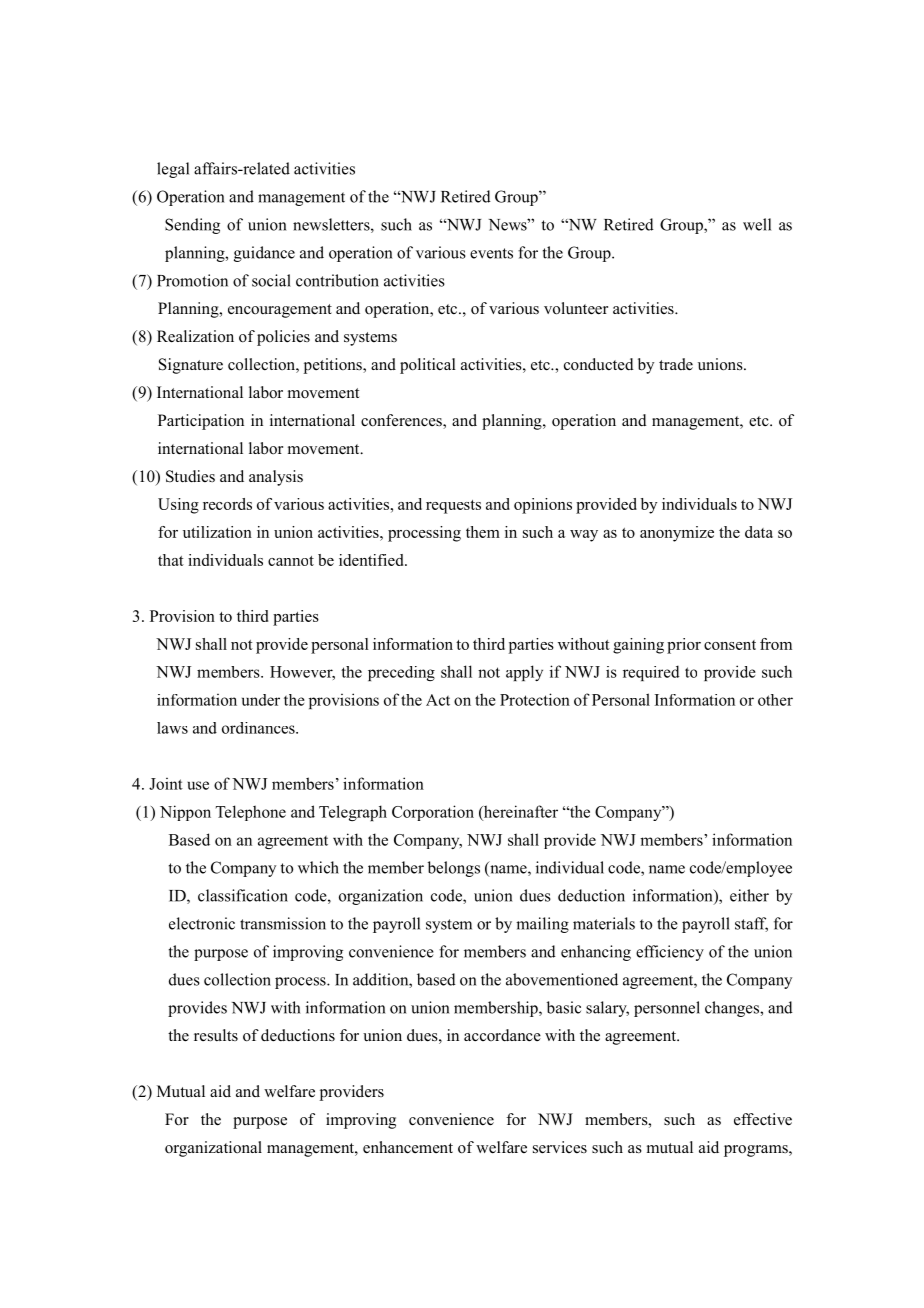 The image size is (924, 1308). I want to click on either, so click(749, 895).
